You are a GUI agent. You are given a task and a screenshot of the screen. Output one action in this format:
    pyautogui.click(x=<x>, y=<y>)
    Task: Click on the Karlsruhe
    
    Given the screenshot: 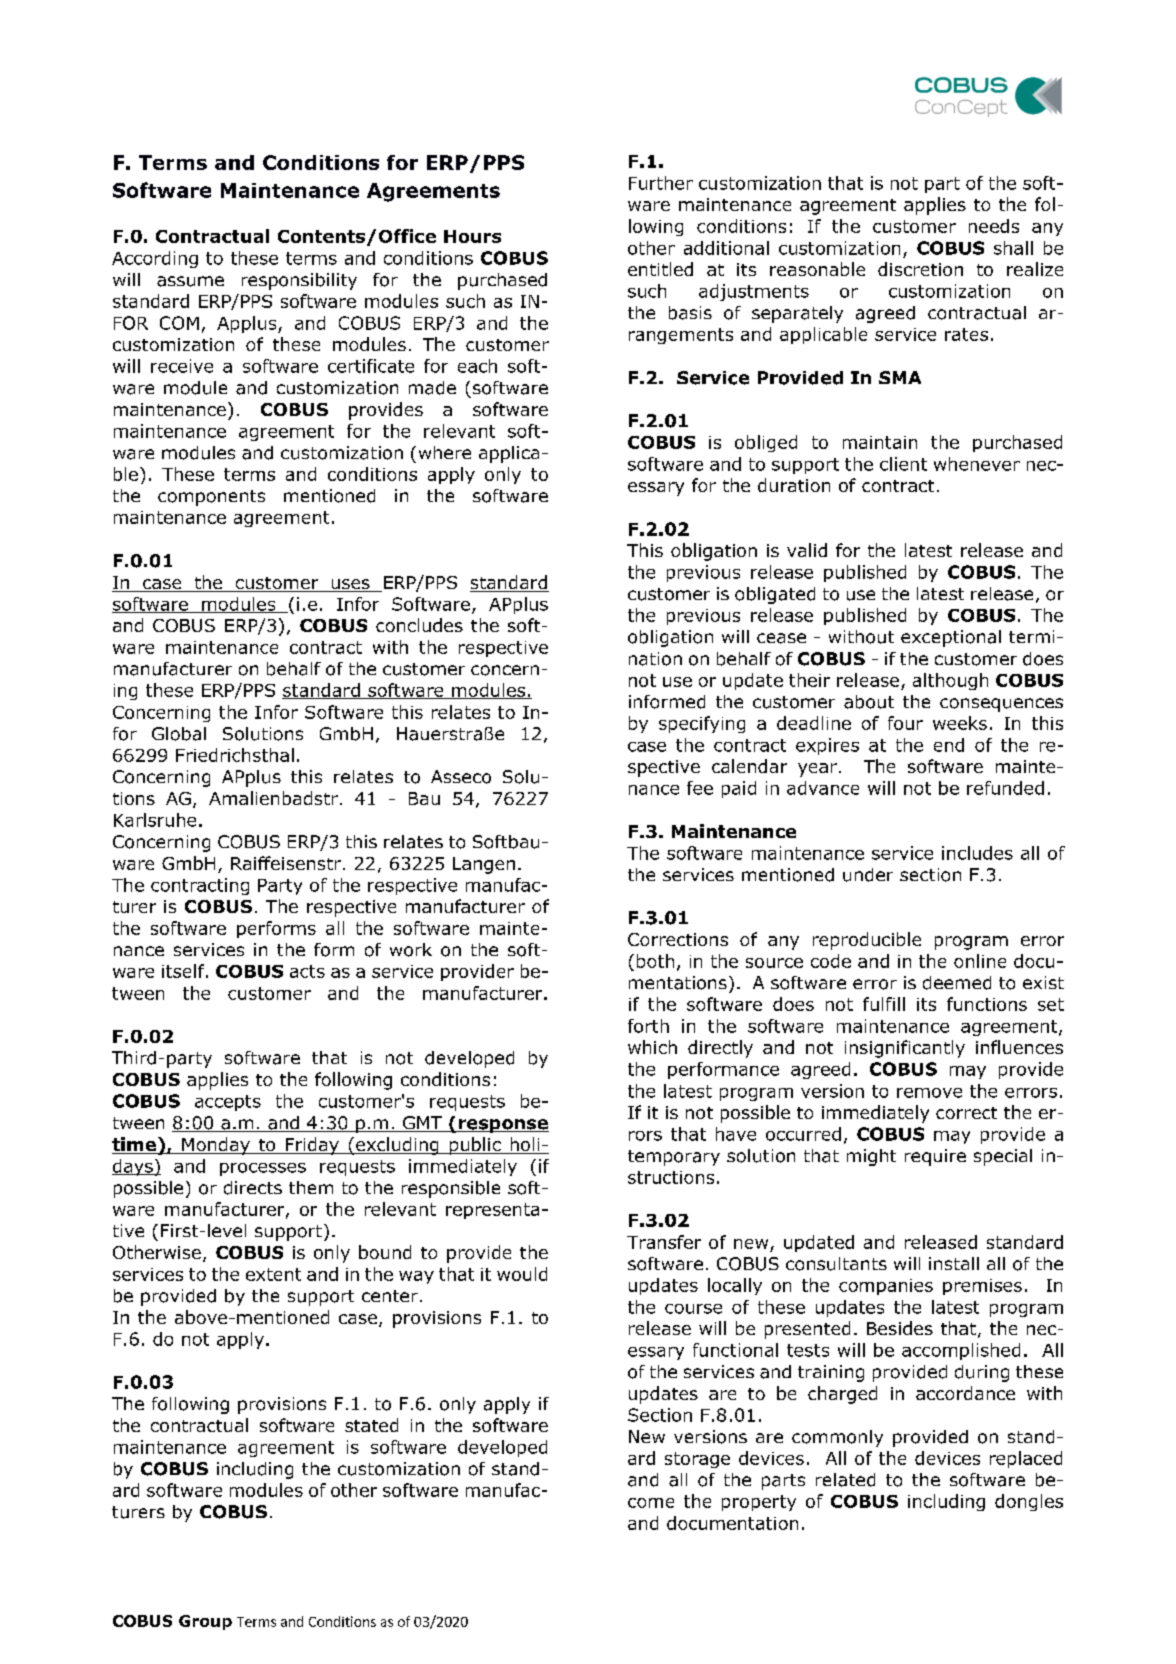 What is the action you would take?
    pyautogui.click(x=155, y=820)
